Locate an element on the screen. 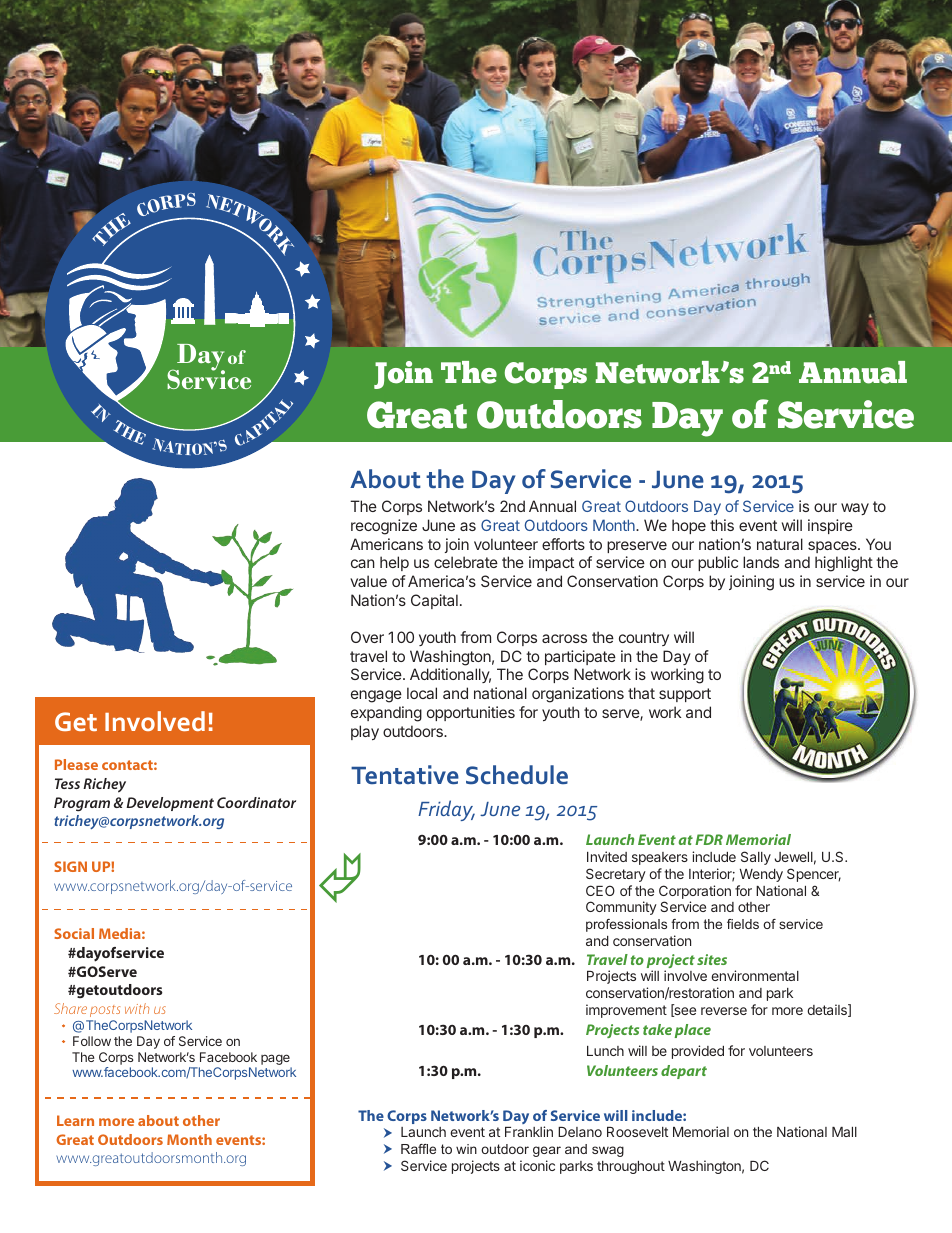 Image resolution: width=952 pixels, height=1233 pixels. Development is located at coordinates (170, 804).
